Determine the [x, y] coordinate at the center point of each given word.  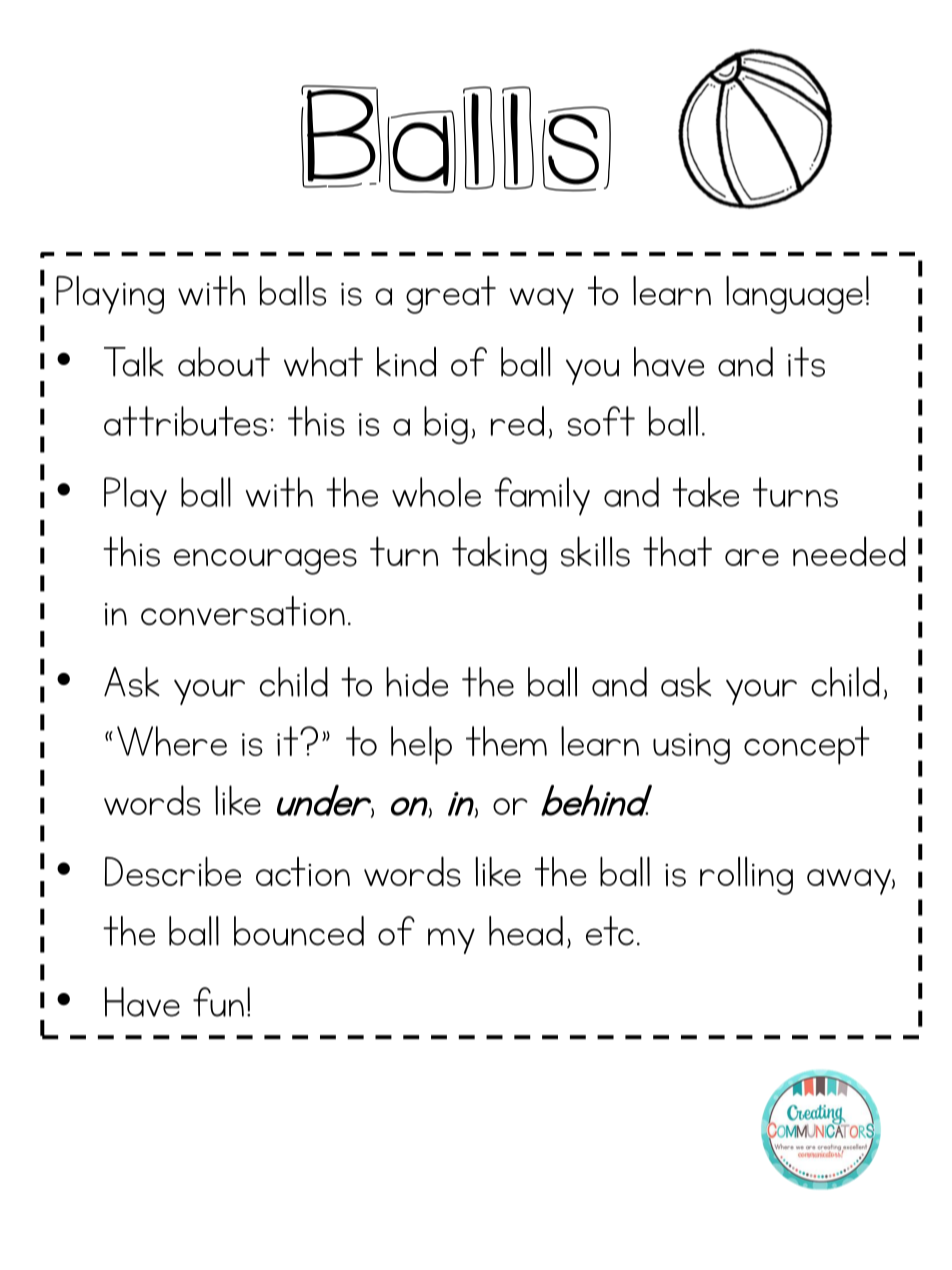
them [506, 741]
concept [807, 745]
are [752, 557]
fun [218, 1002]
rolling [746, 876]
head [526, 931]
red [517, 421]
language [794, 295]
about [224, 362]
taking [499, 555]
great [451, 295]
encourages [265, 561]
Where [172, 741]
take [706, 492]
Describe [173, 872]
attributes [185, 421]
